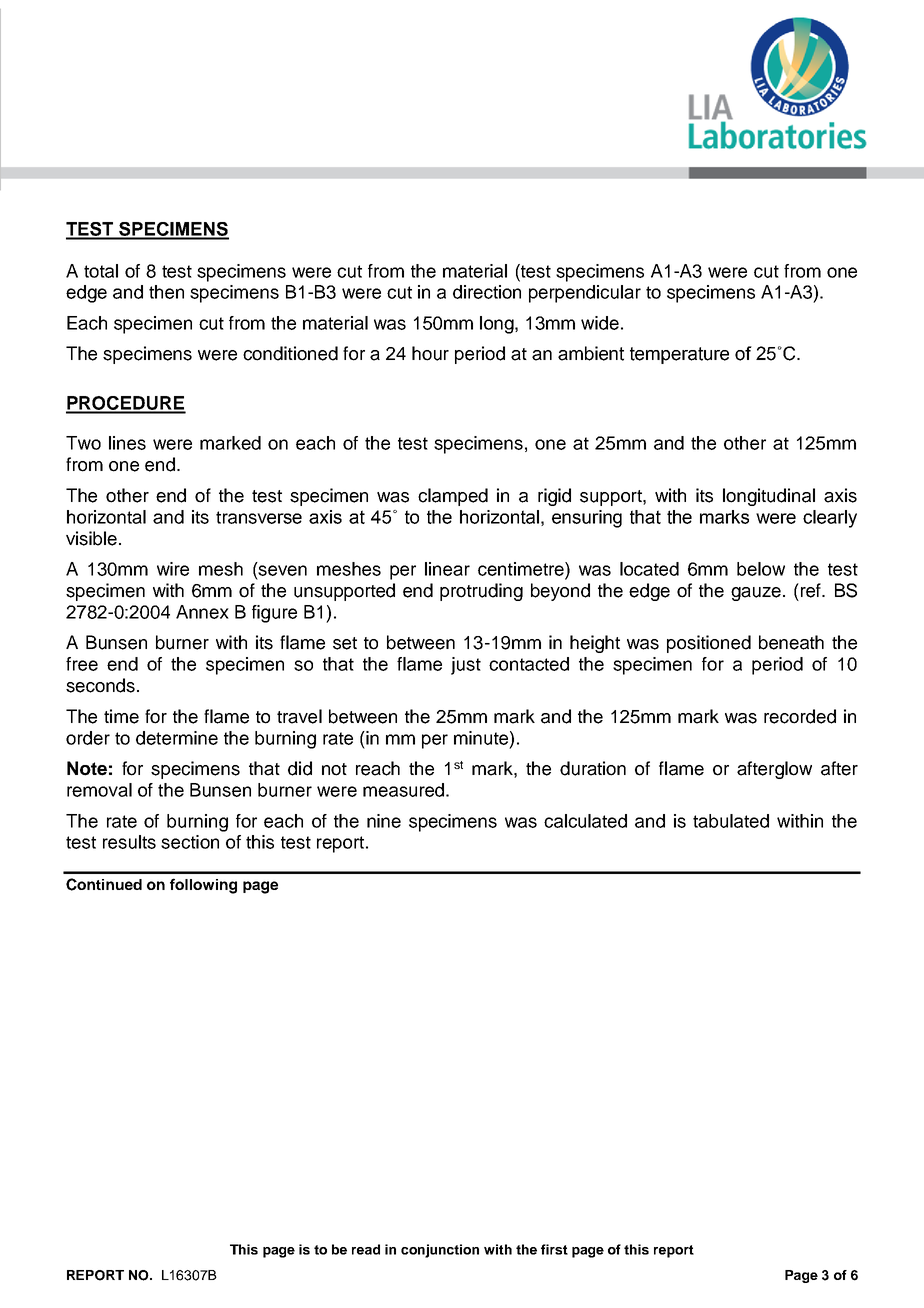 The height and width of the screenshot is (1308, 924). Describe the element at coordinates (487, 292) in the screenshot. I see `direction` at that location.
